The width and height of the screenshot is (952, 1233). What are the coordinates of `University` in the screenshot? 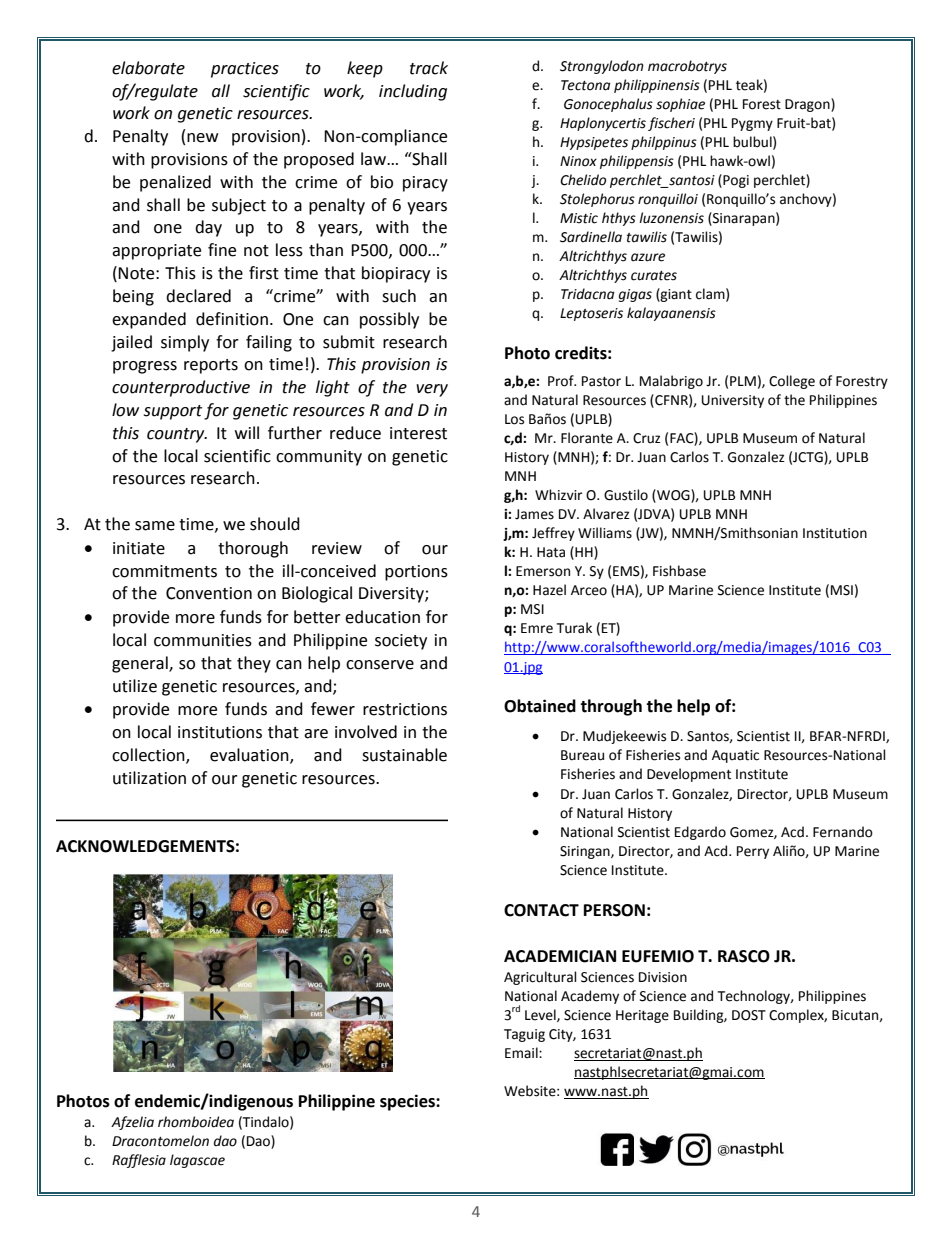 It's located at (733, 401).
